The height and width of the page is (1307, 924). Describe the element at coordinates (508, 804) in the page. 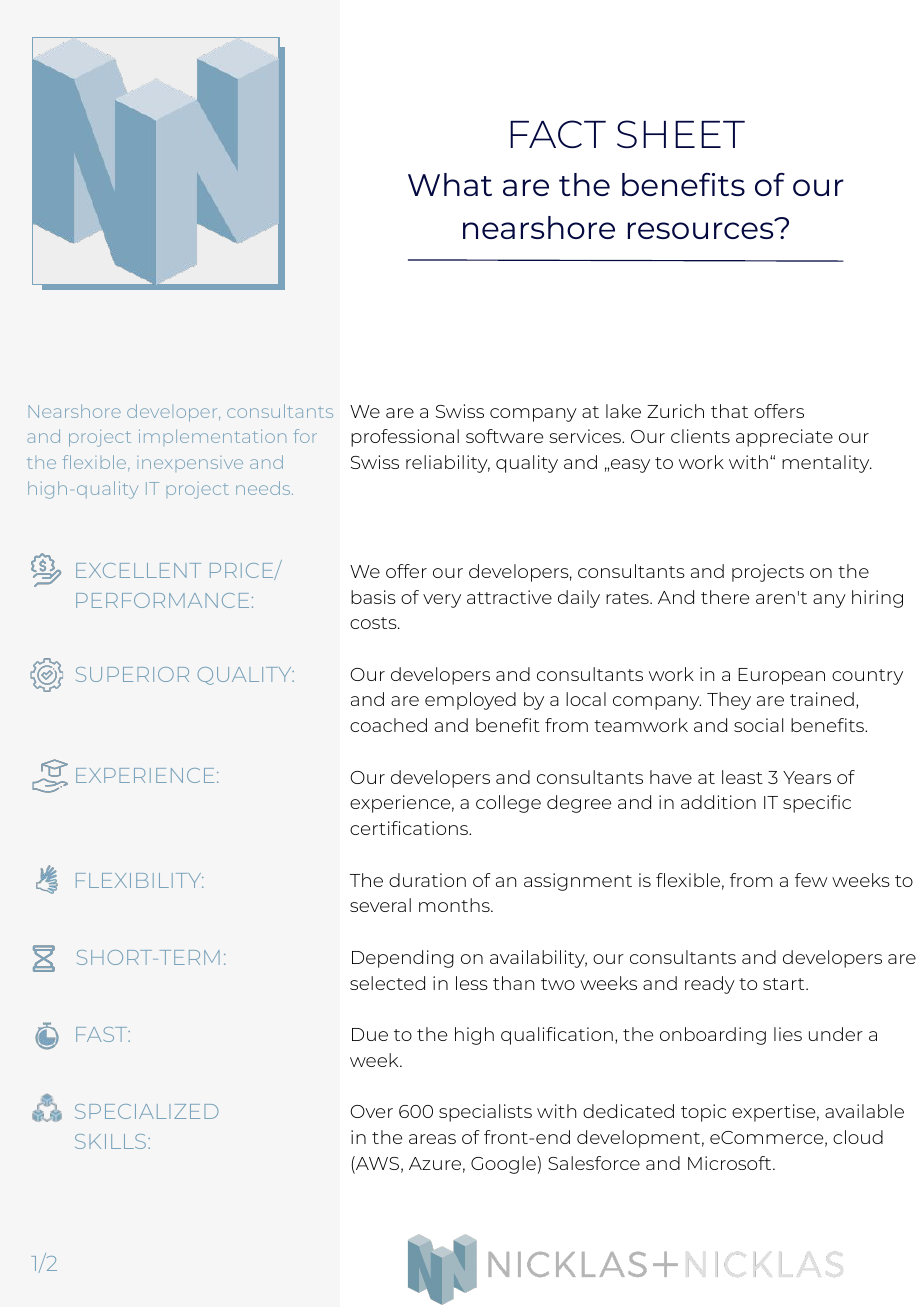

I see `college` at that location.
